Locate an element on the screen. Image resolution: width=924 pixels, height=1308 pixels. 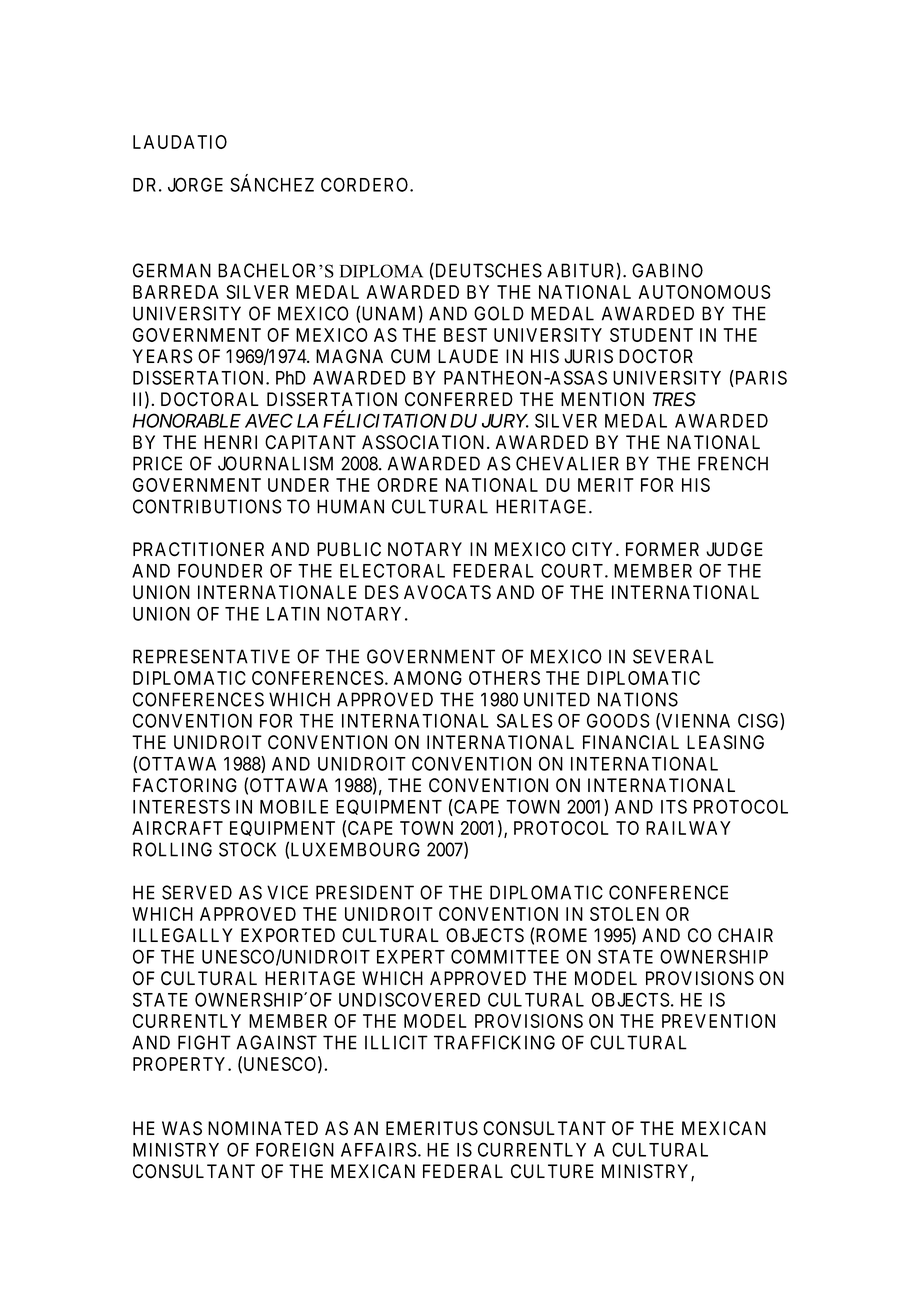
AFFAIRS is located at coordinates (379, 1149).
